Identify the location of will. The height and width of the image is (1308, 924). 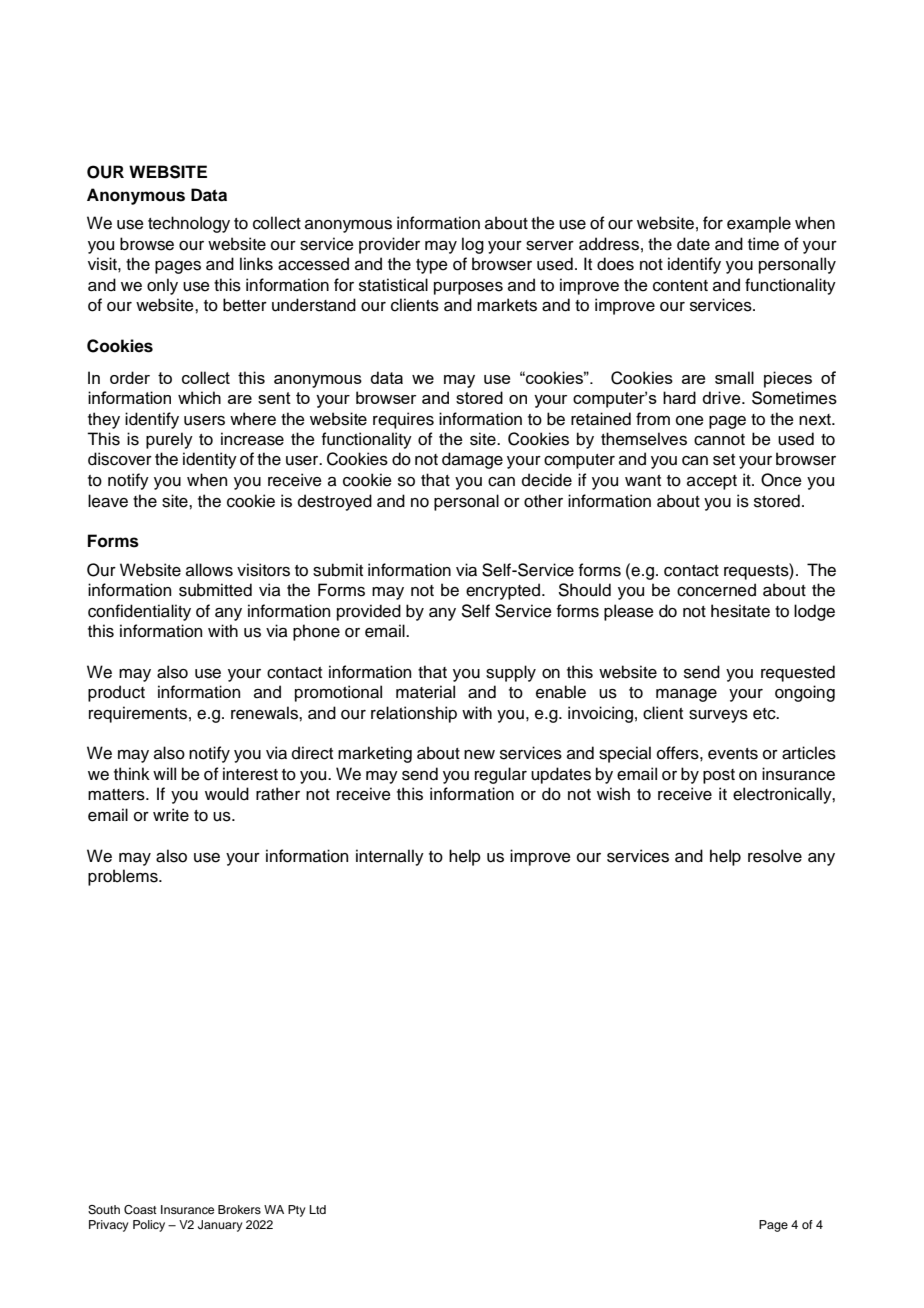
(164, 773).
